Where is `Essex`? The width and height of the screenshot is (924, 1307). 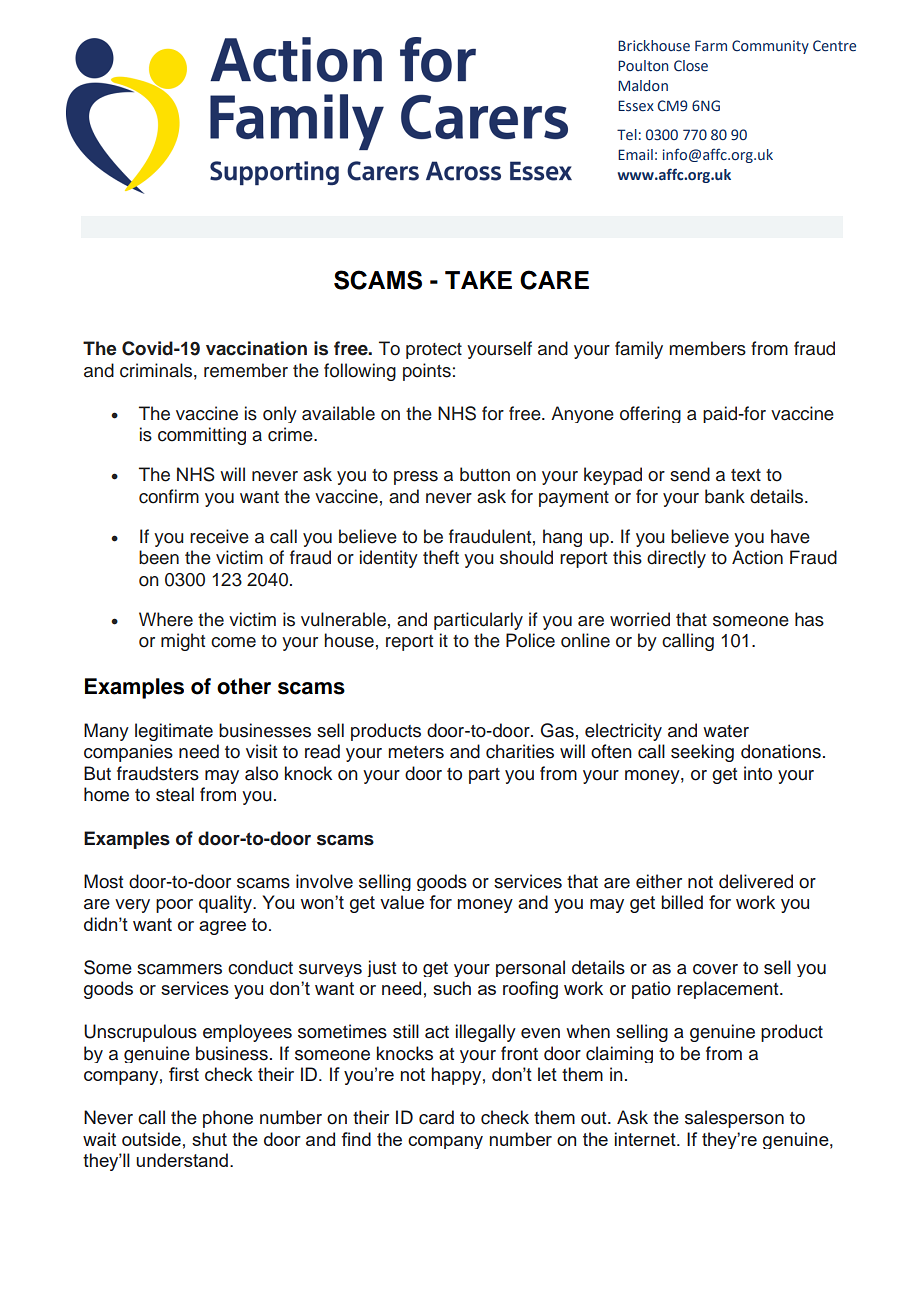
Essex is located at coordinates (636, 106).
